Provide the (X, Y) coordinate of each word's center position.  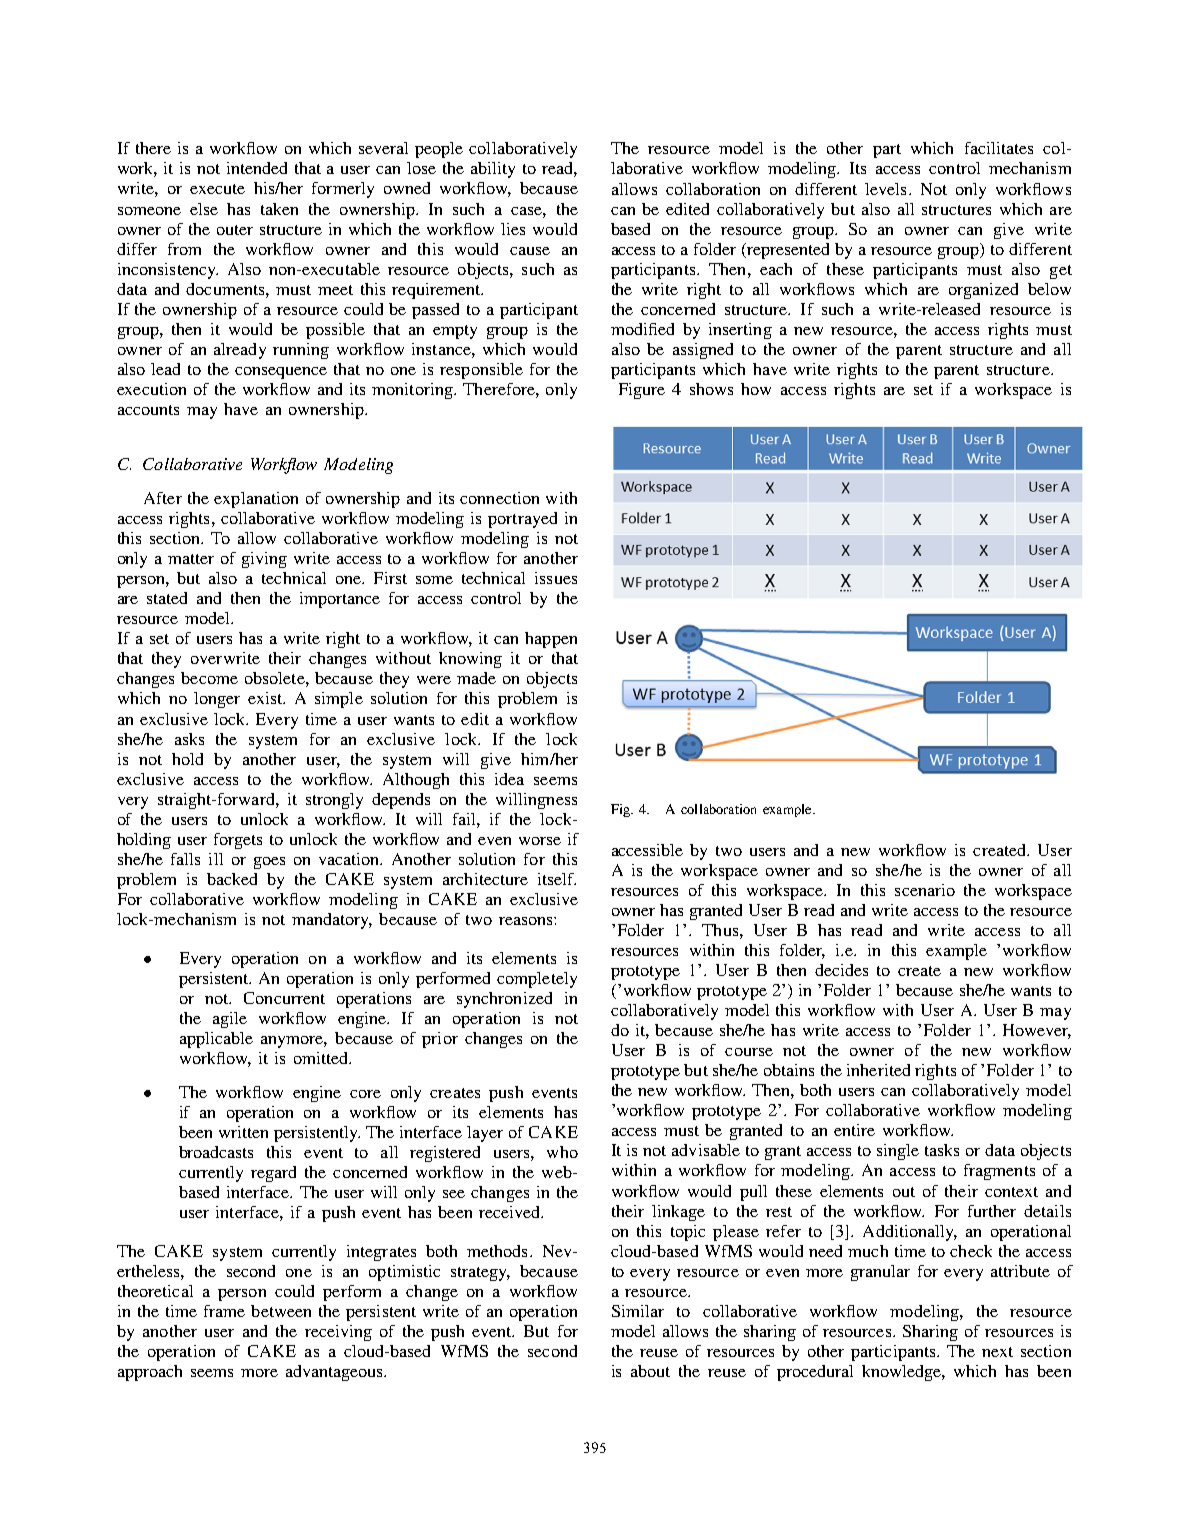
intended (257, 168)
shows (711, 389)
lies (513, 229)
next (997, 1352)
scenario (925, 890)
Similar (638, 1311)
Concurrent (284, 998)
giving (264, 560)
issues (556, 578)
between (281, 1311)
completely (537, 980)
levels (885, 189)
